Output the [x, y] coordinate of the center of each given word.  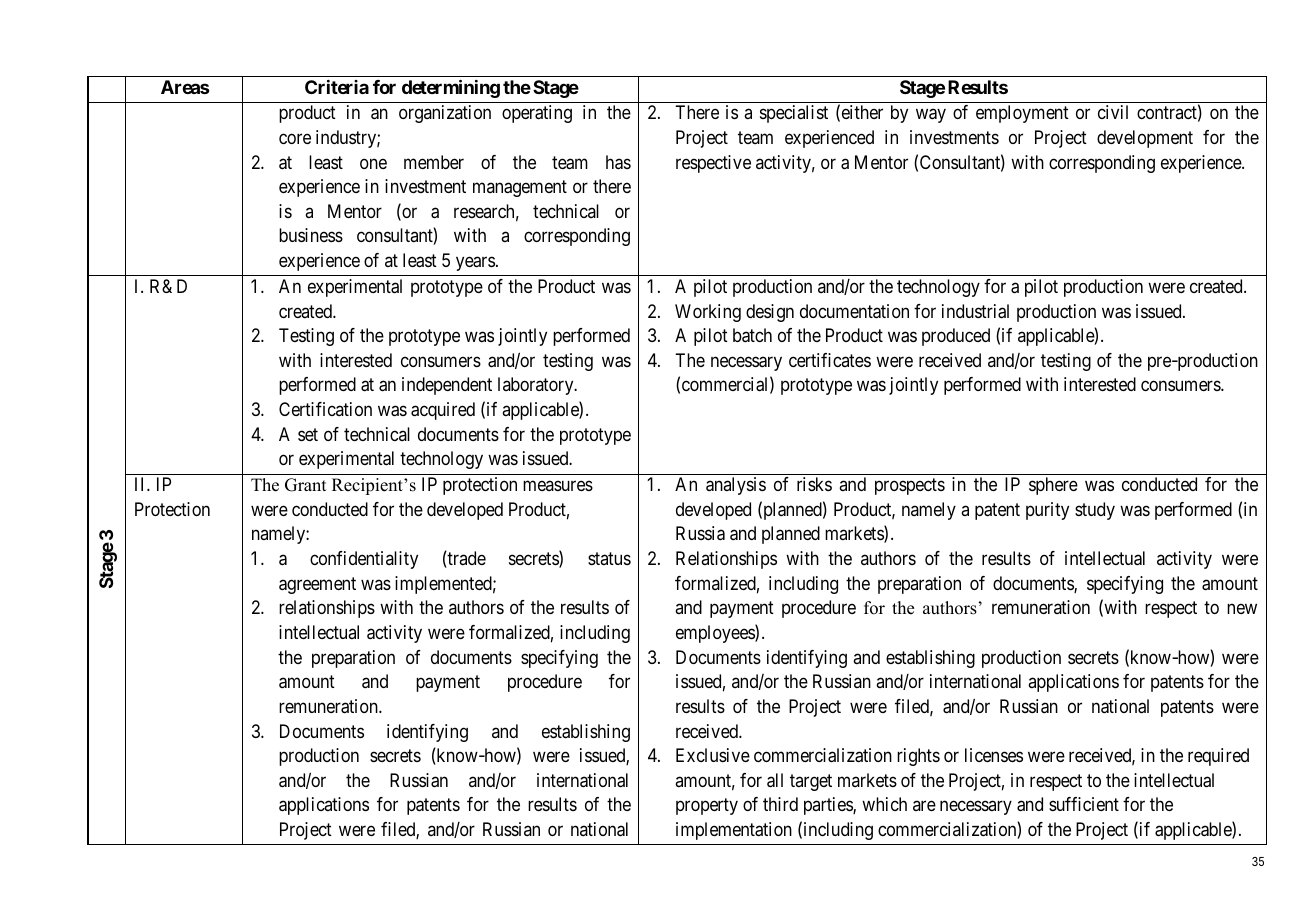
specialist [794, 114]
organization [445, 114]
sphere [1053, 486]
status [609, 558]
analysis [736, 486]
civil [1113, 112]
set [308, 434]
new [1242, 609]
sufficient [1084, 804]
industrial [975, 311]
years [475, 263]
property [707, 807]
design [770, 313]
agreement [317, 585]
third [780, 804]
